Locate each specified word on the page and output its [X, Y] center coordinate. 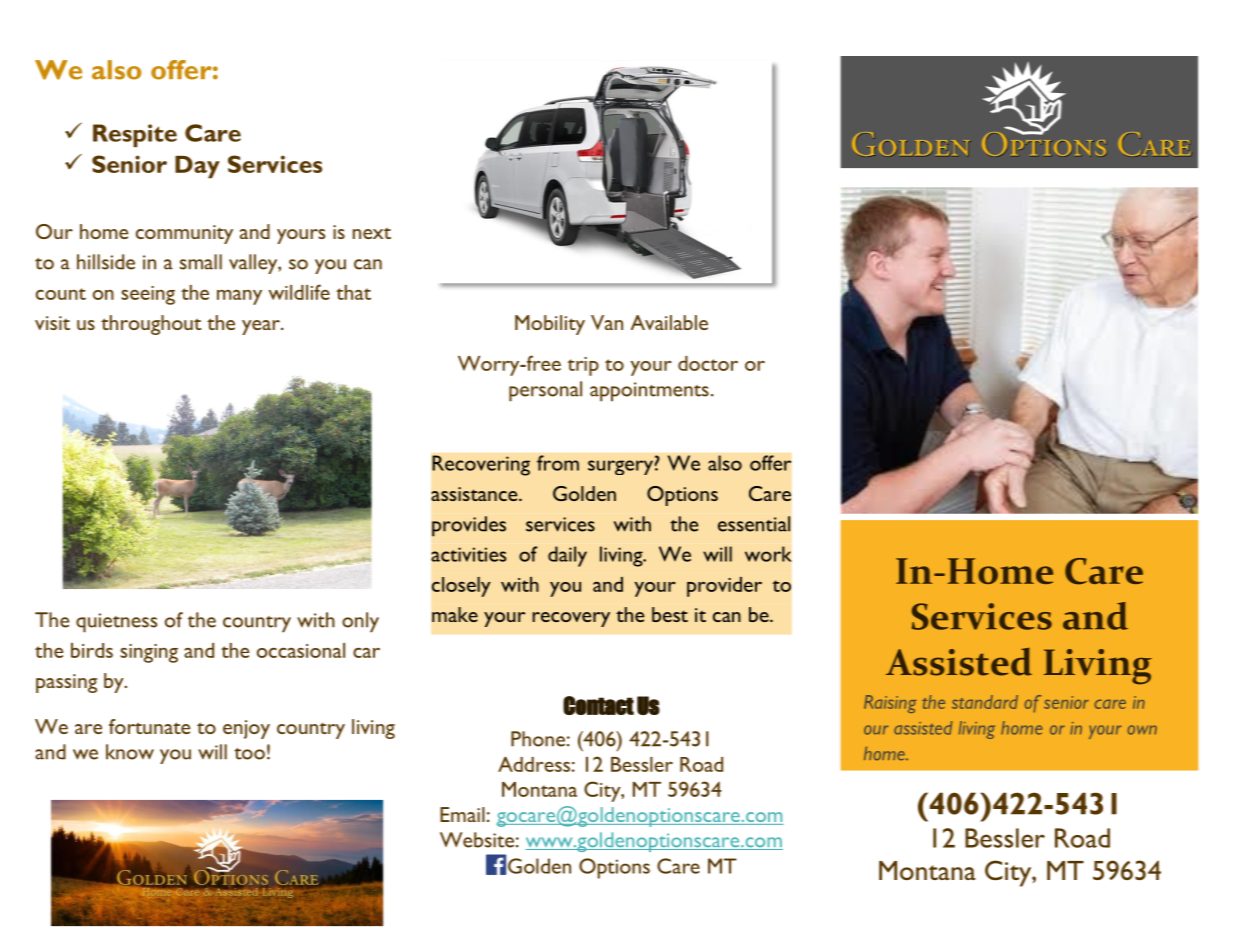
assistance [475, 494]
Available [669, 322]
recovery [571, 619]
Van [607, 322]
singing [149, 653]
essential [754, 524]
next [372, 233]
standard [985, 702]
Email [462, 814]
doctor [708, 363]
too [249, 754]
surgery [620, 467]
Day [197, 167]
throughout [151, 325]
